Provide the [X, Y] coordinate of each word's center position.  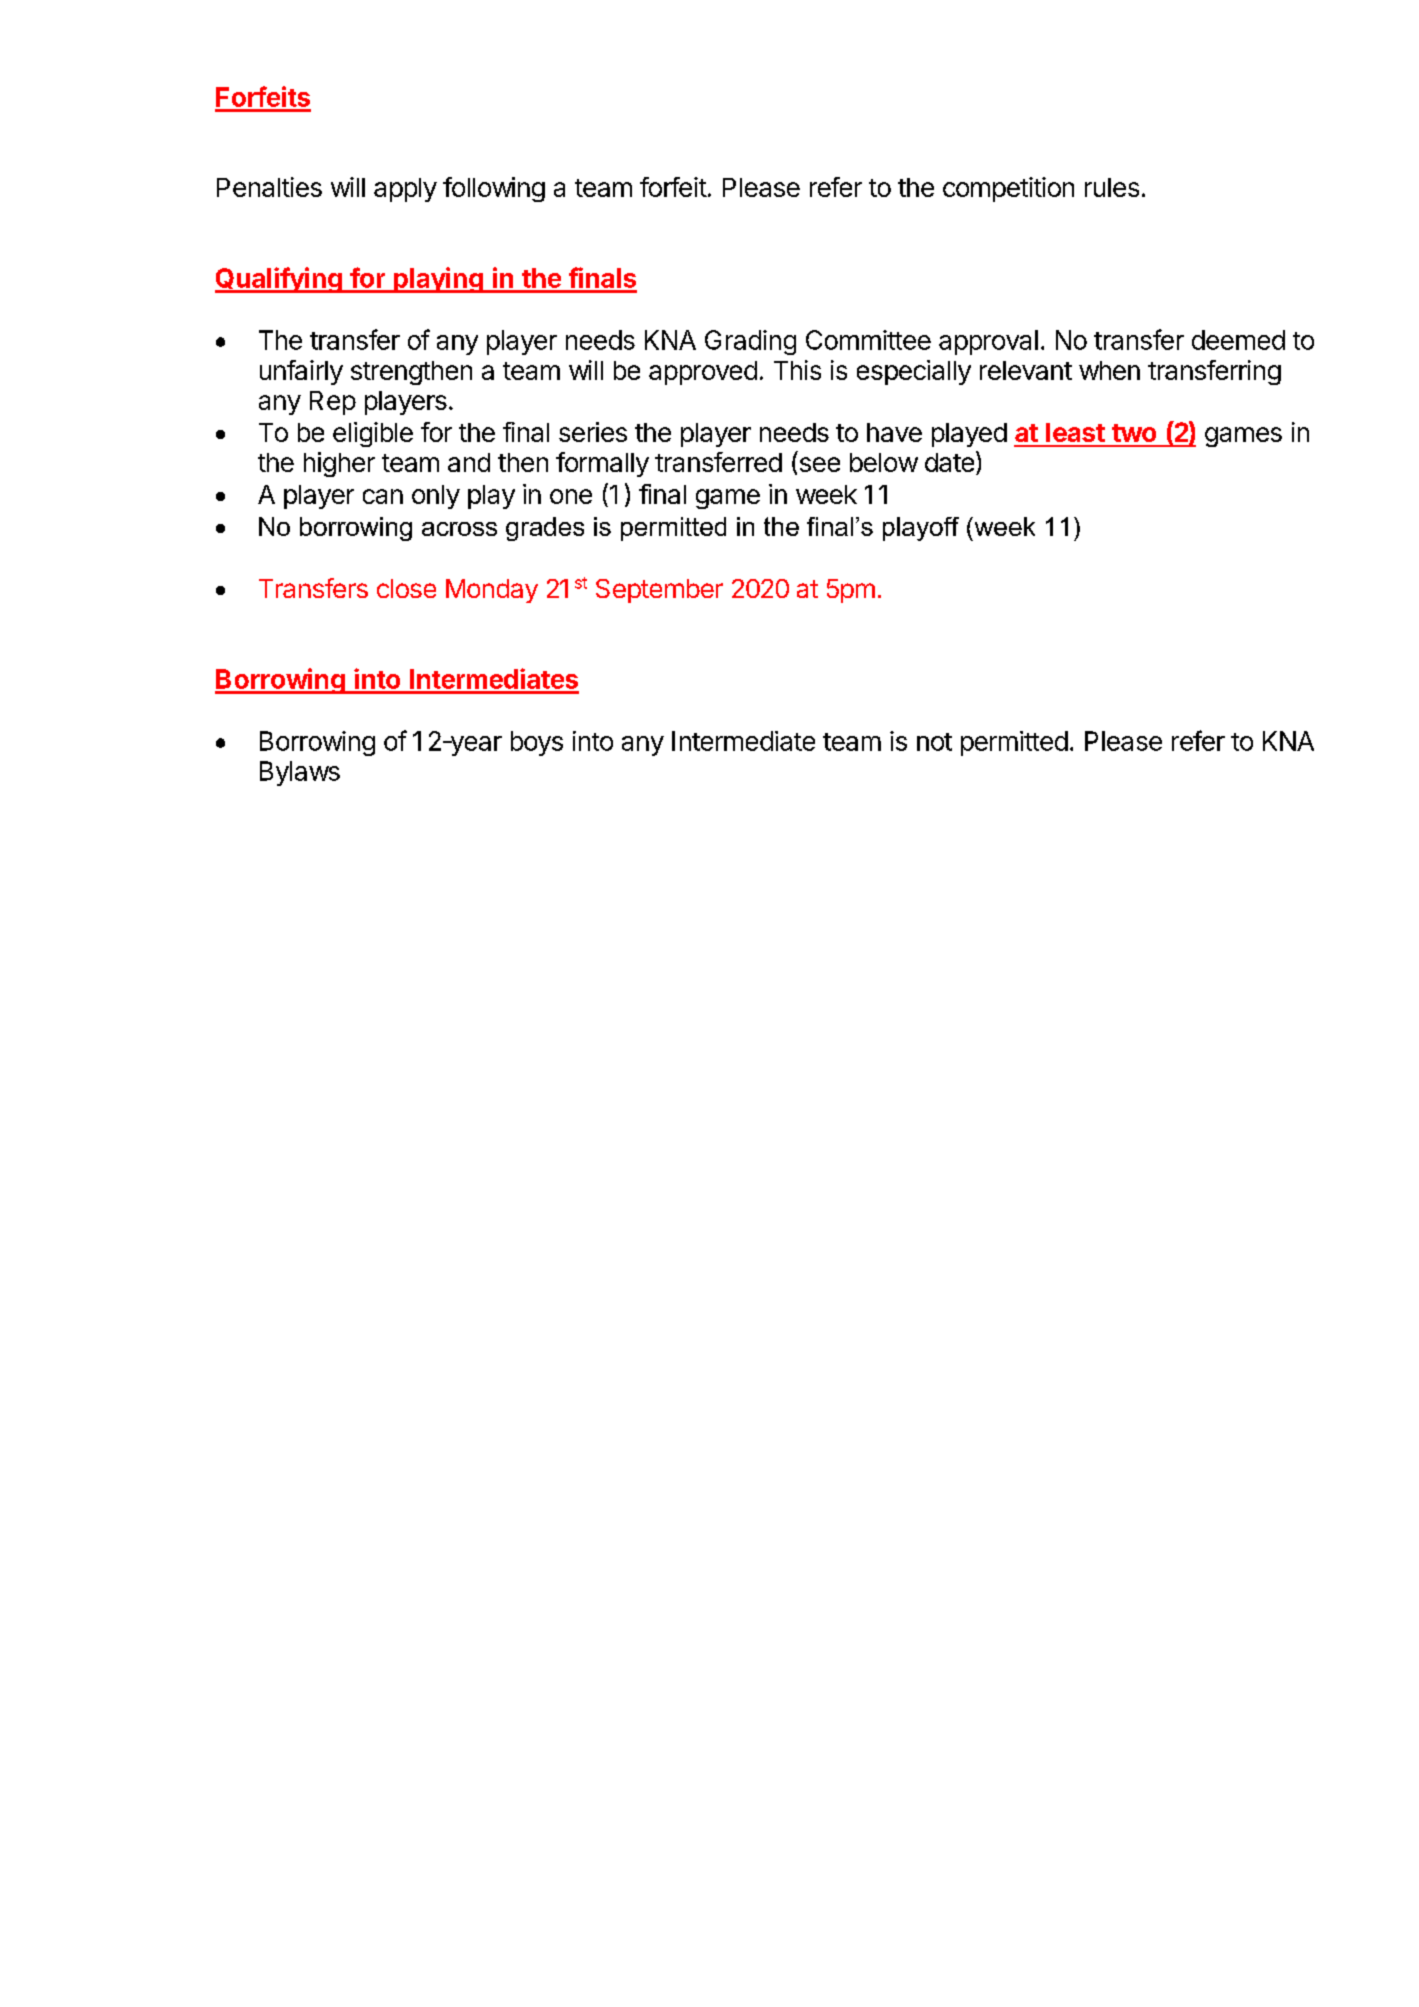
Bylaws [300, 773]
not [934, 742]
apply [405, 190]
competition [1008, 189]
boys [537, 743]
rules [1112, 187]
